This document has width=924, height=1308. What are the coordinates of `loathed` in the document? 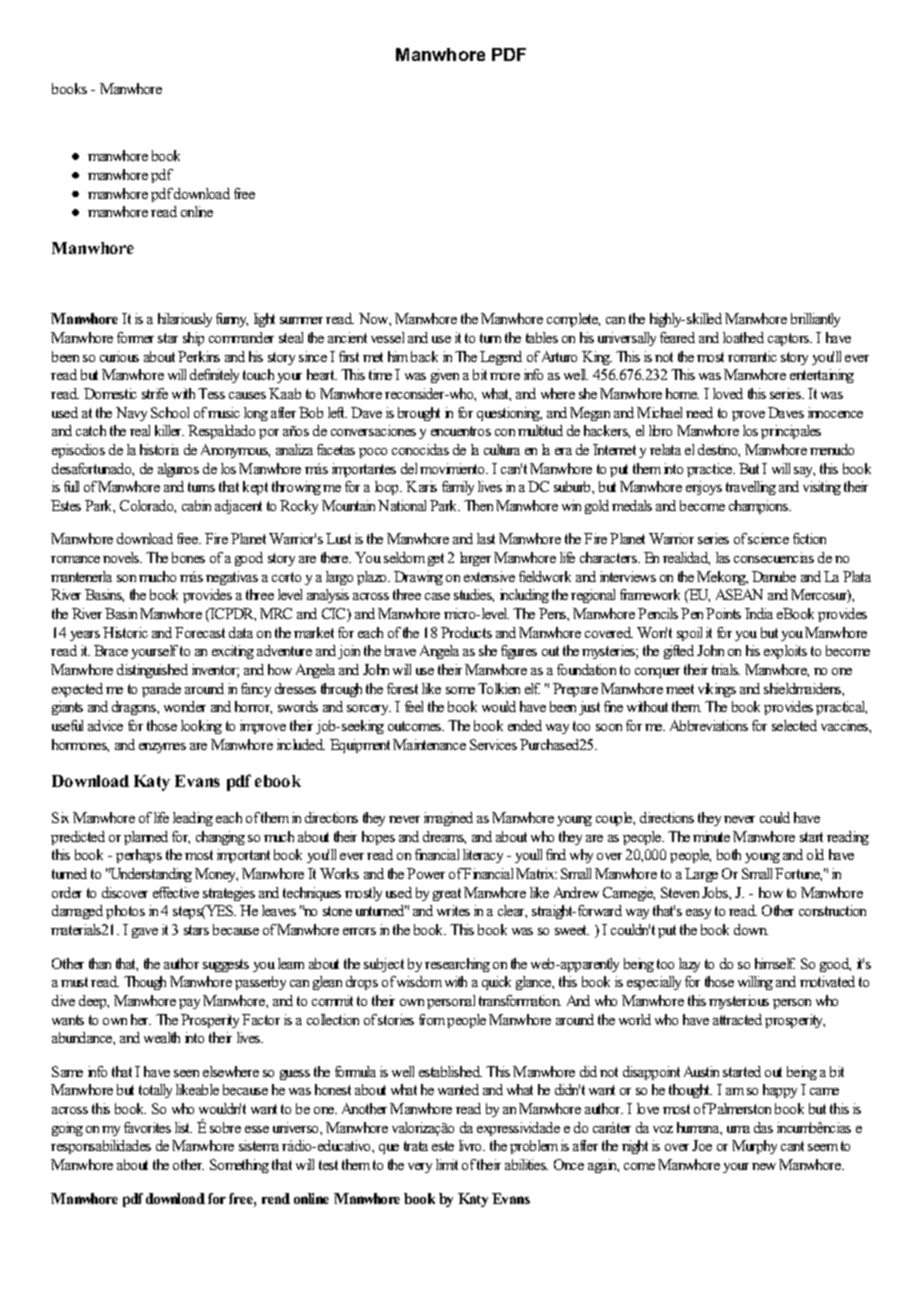 It's located at (743, 337).
